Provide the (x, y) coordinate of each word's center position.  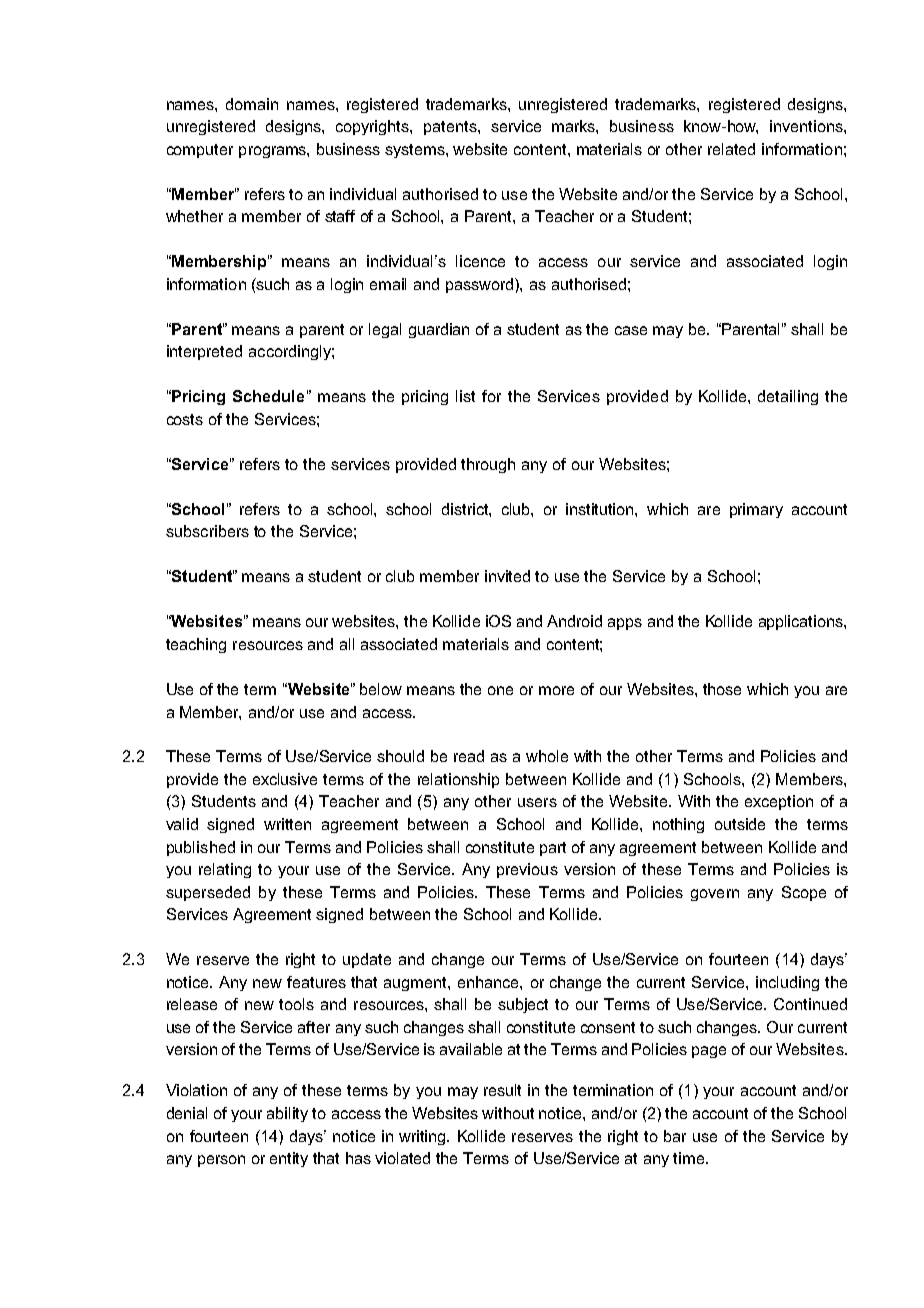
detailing (788, 397)
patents (451, 128)
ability (287, 1114)
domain (252, 104)
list (465, 396)
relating (225, 870)
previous (527, 870)
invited (507, 576)
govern (715, 895)
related (731, 149)
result (502, 1090)
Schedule (268, 396)
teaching (196, 645)
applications (802, 622)
